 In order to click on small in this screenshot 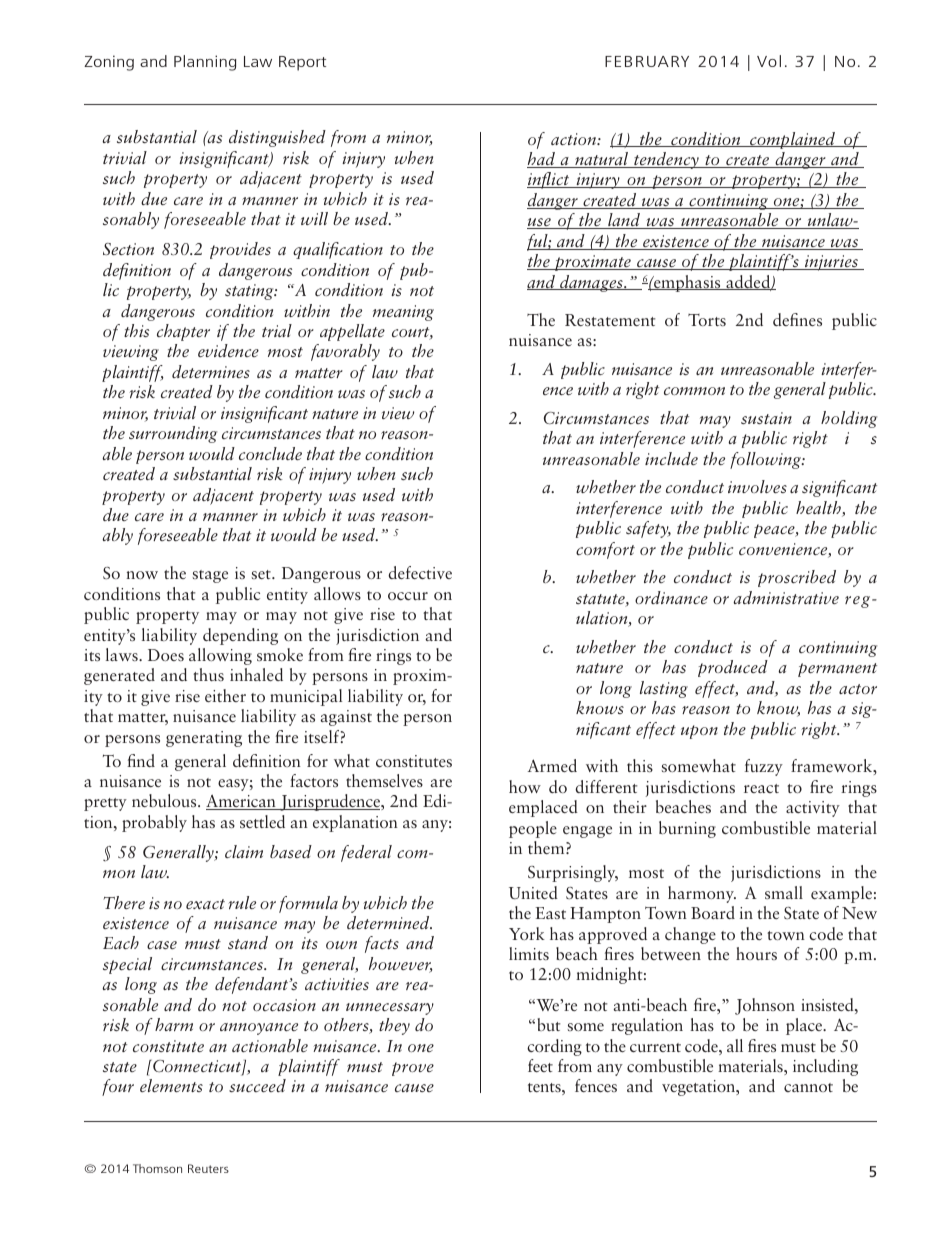, I will do `click(784, 892)`.
